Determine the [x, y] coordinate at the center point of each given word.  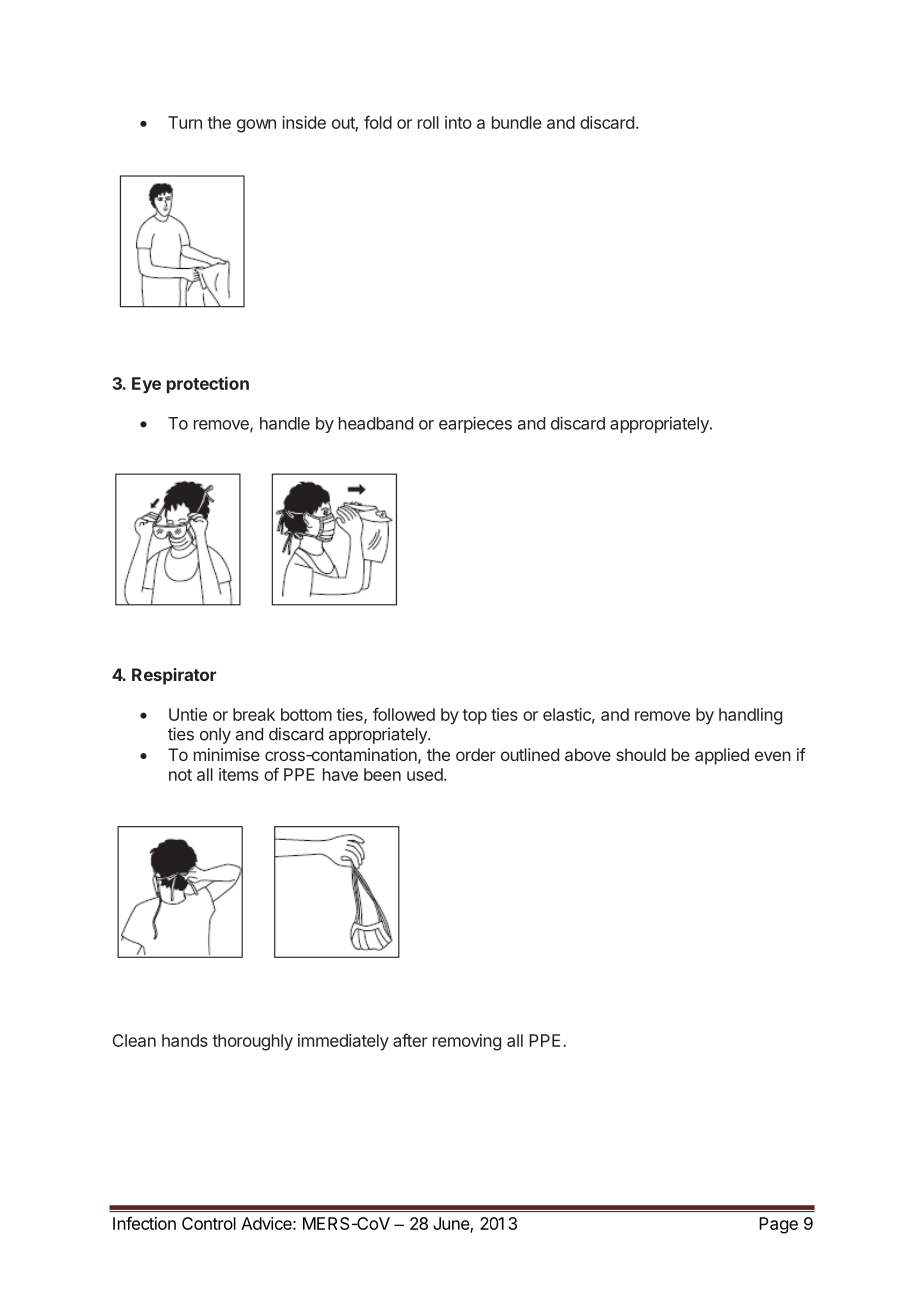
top [474, 716]
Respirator [174, 676]
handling [750, 716]
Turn [185, 122]
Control [209, 1223]
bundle [517, 122]
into [458, 122]
